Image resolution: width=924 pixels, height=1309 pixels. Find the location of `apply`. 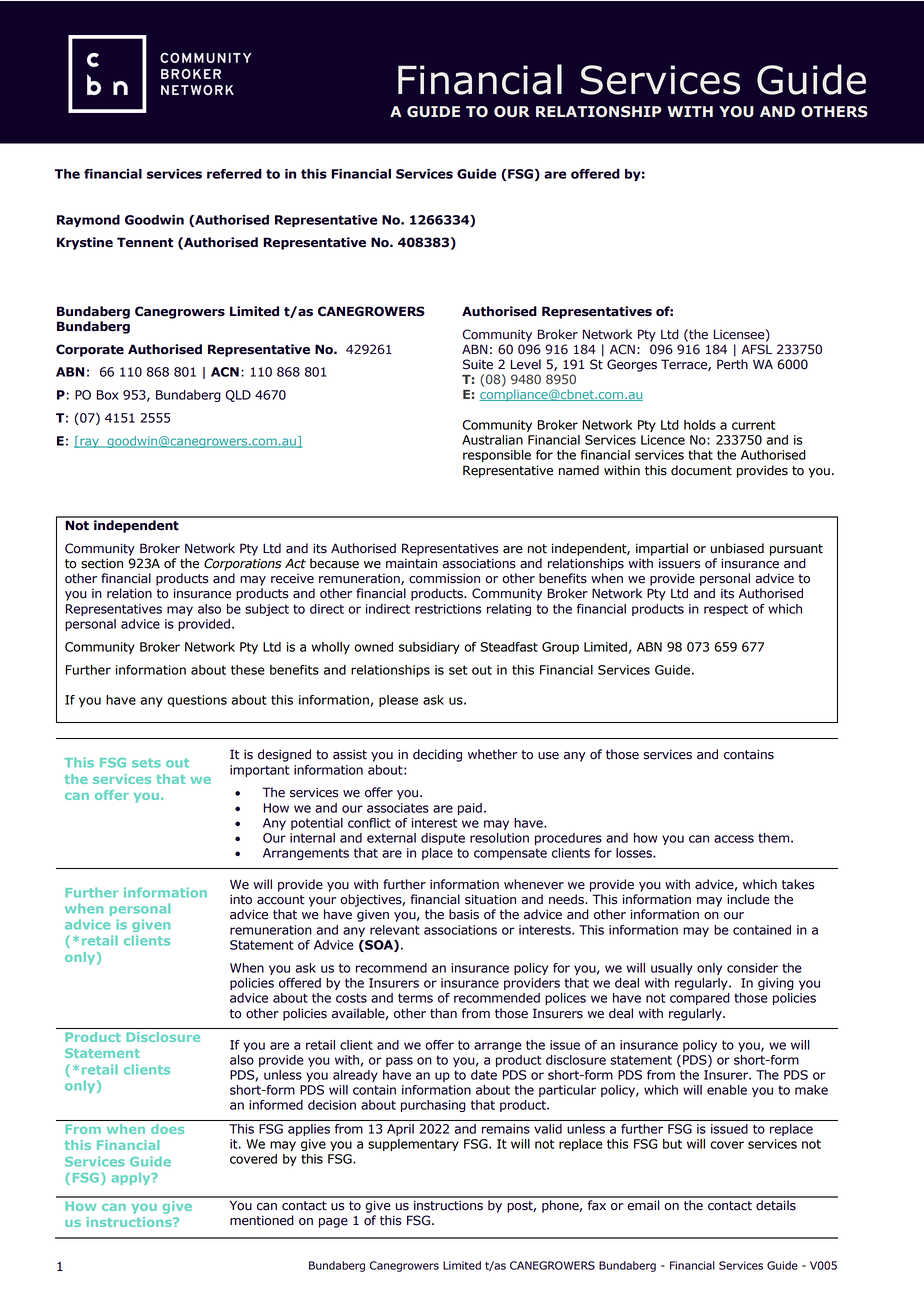

apply is located at coordinates (132, 1178).
